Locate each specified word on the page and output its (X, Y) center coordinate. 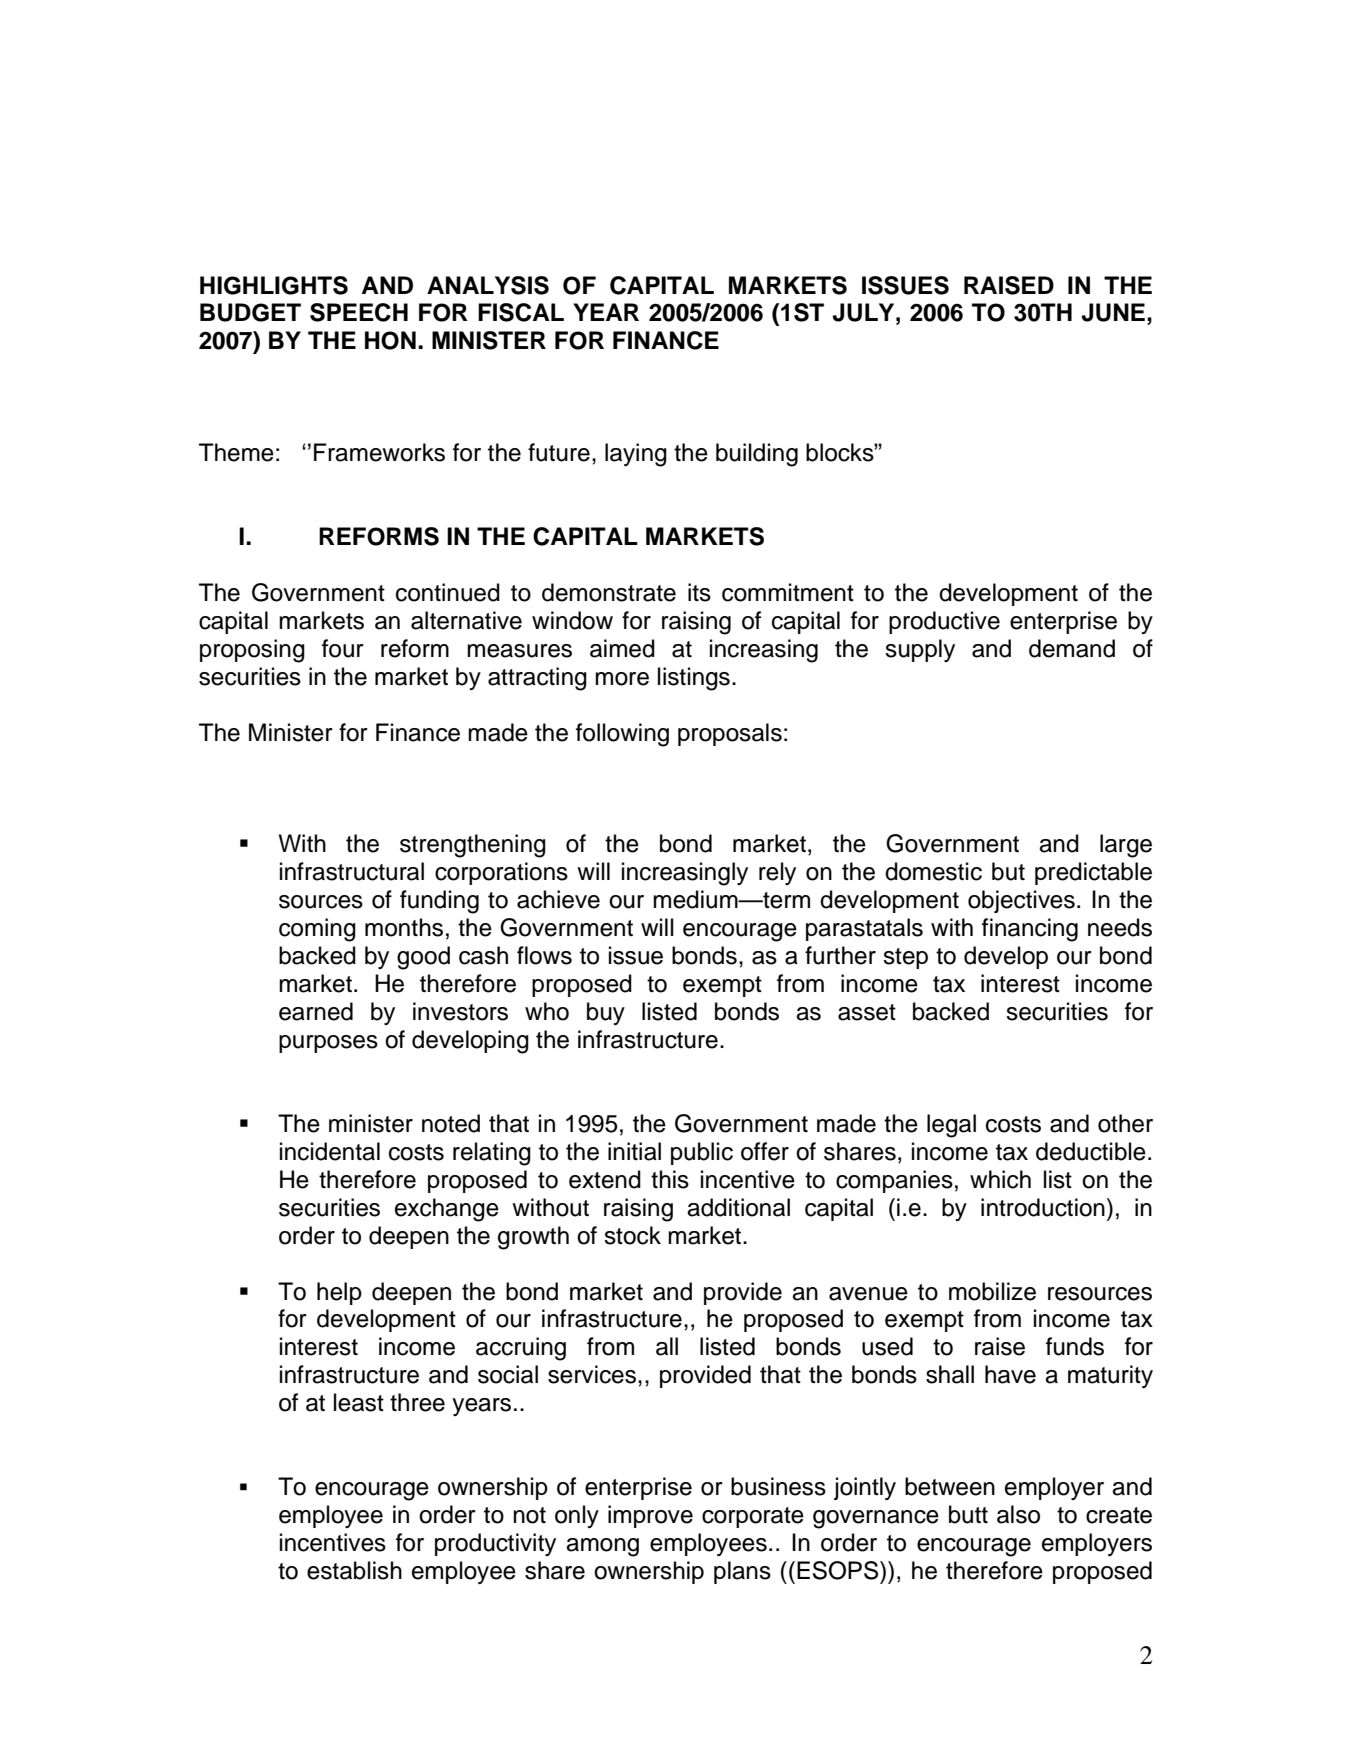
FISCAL (521, 312)
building (757, 455)
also (1018, 1514)
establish (354, 1570)
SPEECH (359, 312)
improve (650, 1516)
